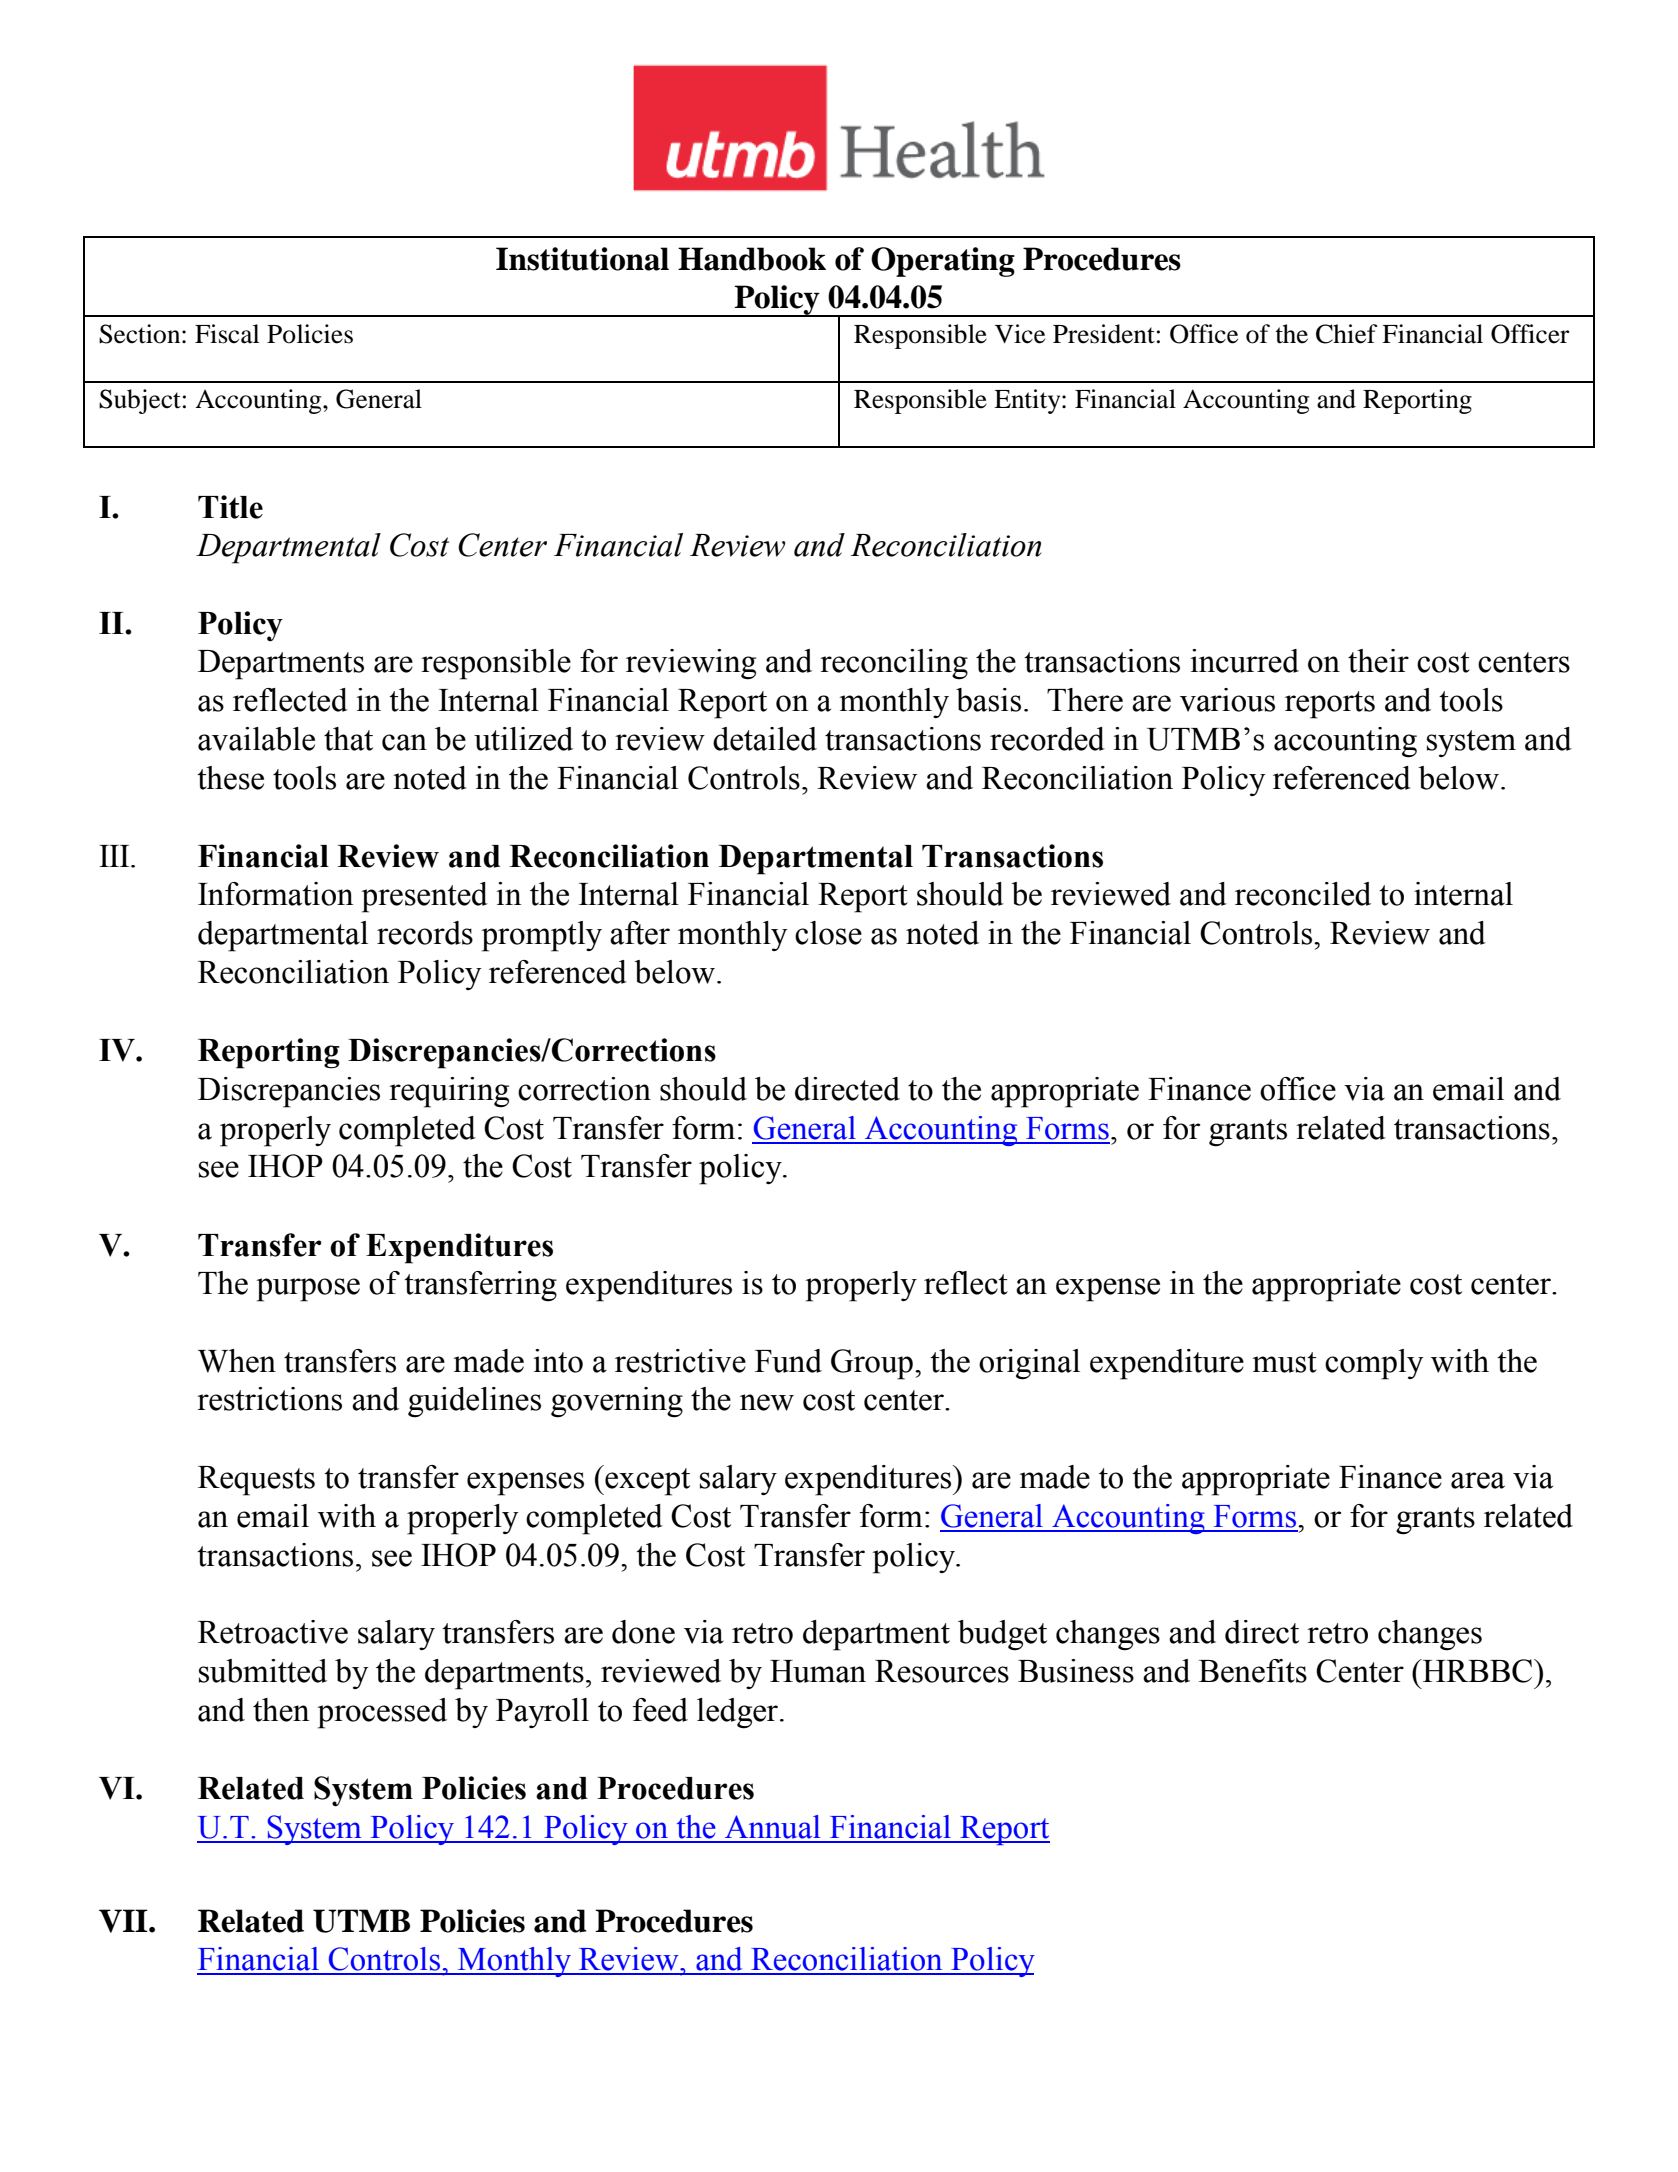  What do you see at coordinates (1346, 334) in the document?
I see `Chief` at bounding box center [1346, 334].
